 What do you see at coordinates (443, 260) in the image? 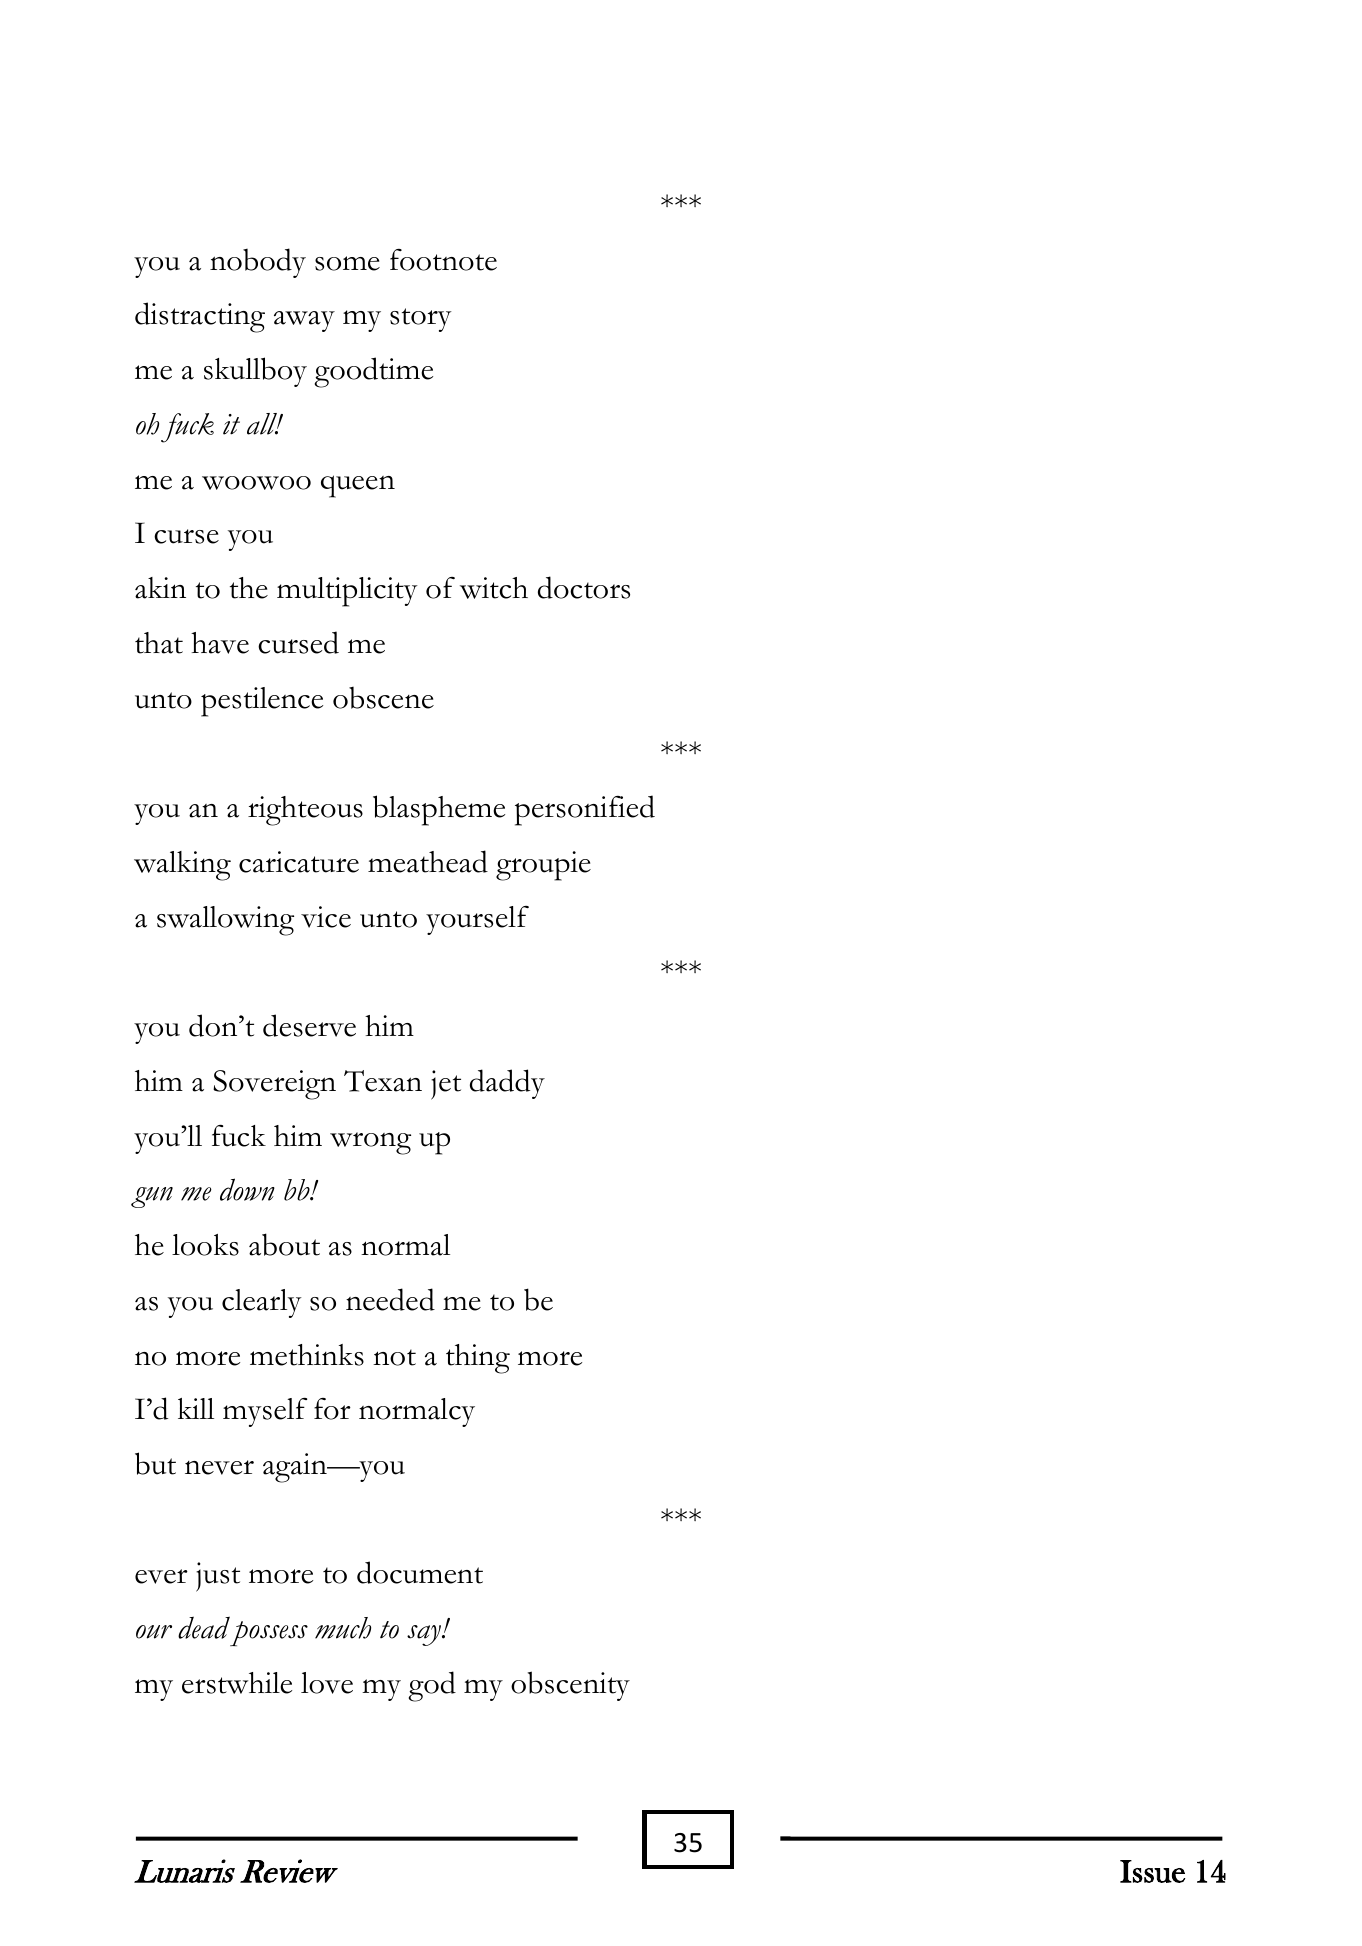
I see `footnote` at bounding box center [443, 260].
